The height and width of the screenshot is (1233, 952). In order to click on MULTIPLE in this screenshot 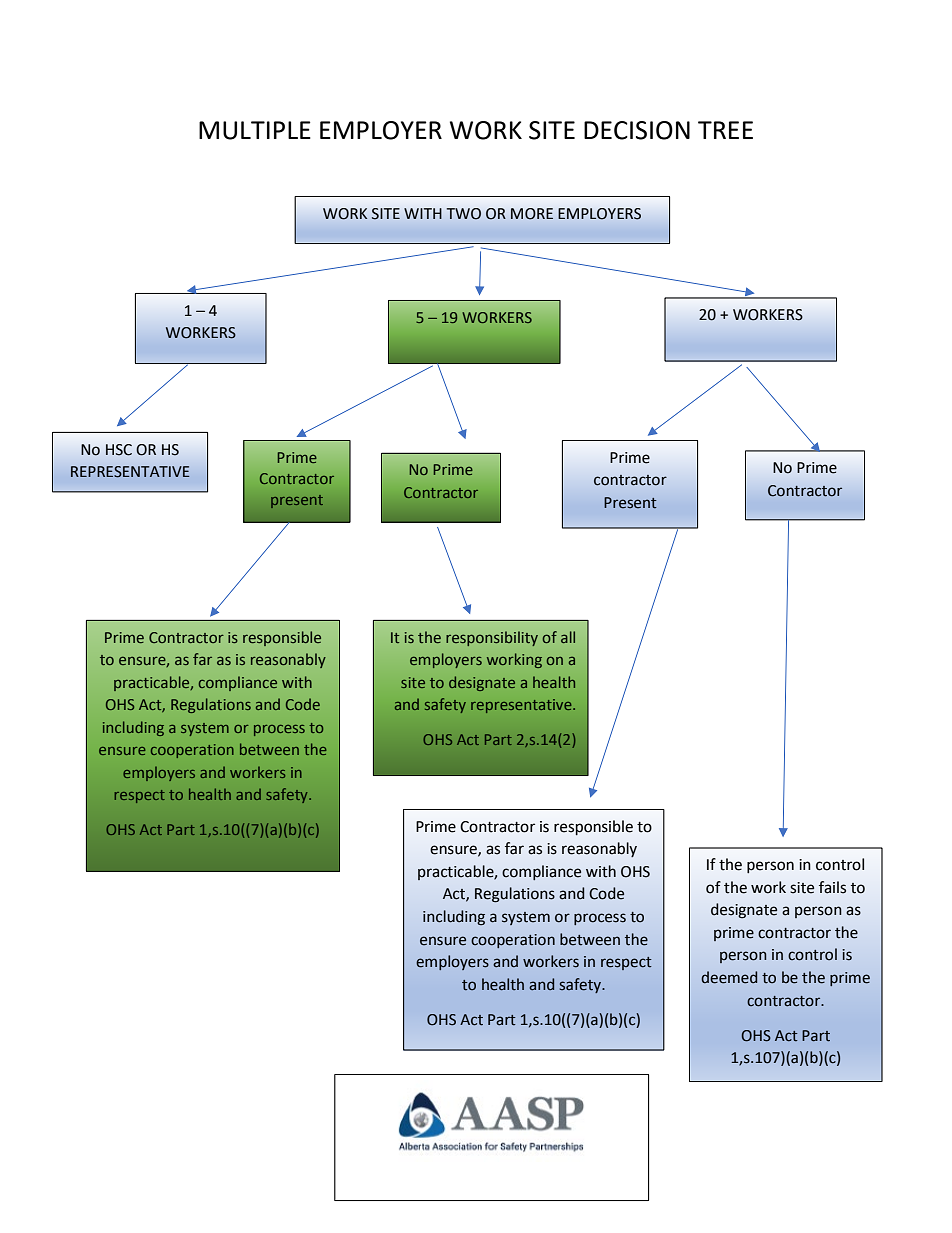, I will do `click(255, 130)`.
